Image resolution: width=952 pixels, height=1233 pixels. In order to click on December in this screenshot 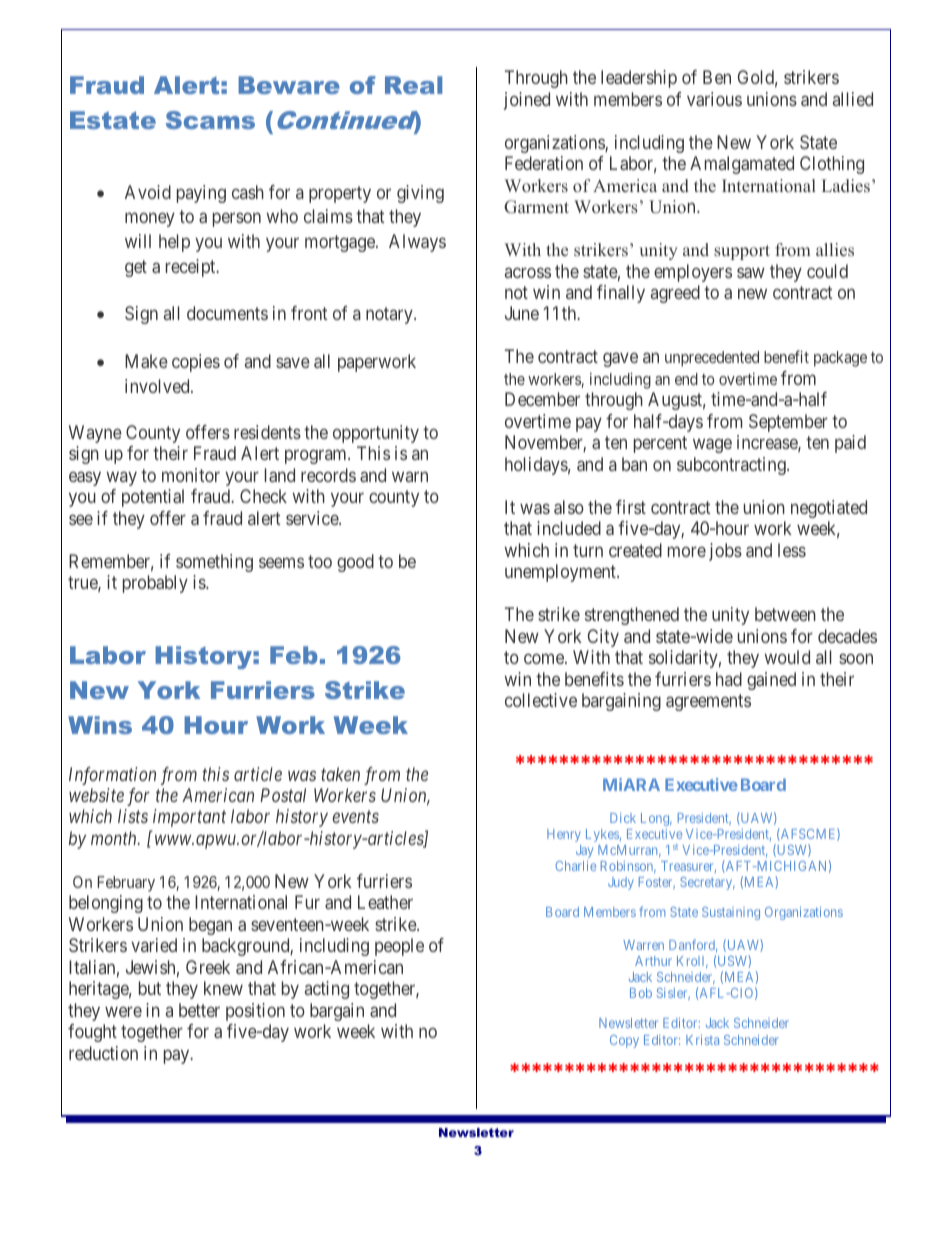, I will do `click(542, 399)`.
